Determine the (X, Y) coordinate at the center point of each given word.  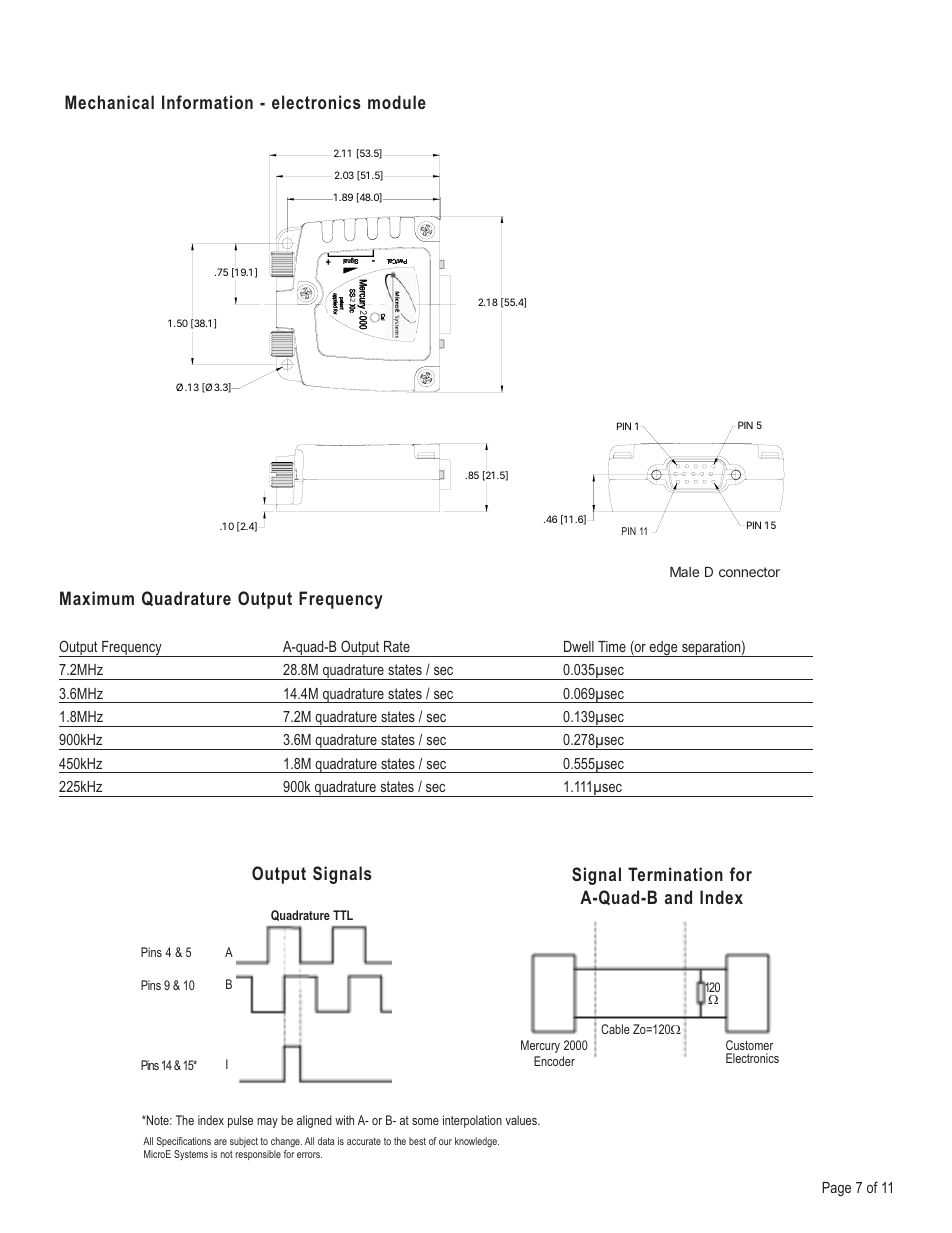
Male (684, 572)
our (445, 1142)
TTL (343, 915)
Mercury (540, 1046)
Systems (191, 1155)
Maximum (97, 598)
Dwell (579, 646)
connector (749, 572)
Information (207, 102)
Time (612, 646)
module (397, 102)
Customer (749, 1045)
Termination (675, 874)
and (678, 897)
